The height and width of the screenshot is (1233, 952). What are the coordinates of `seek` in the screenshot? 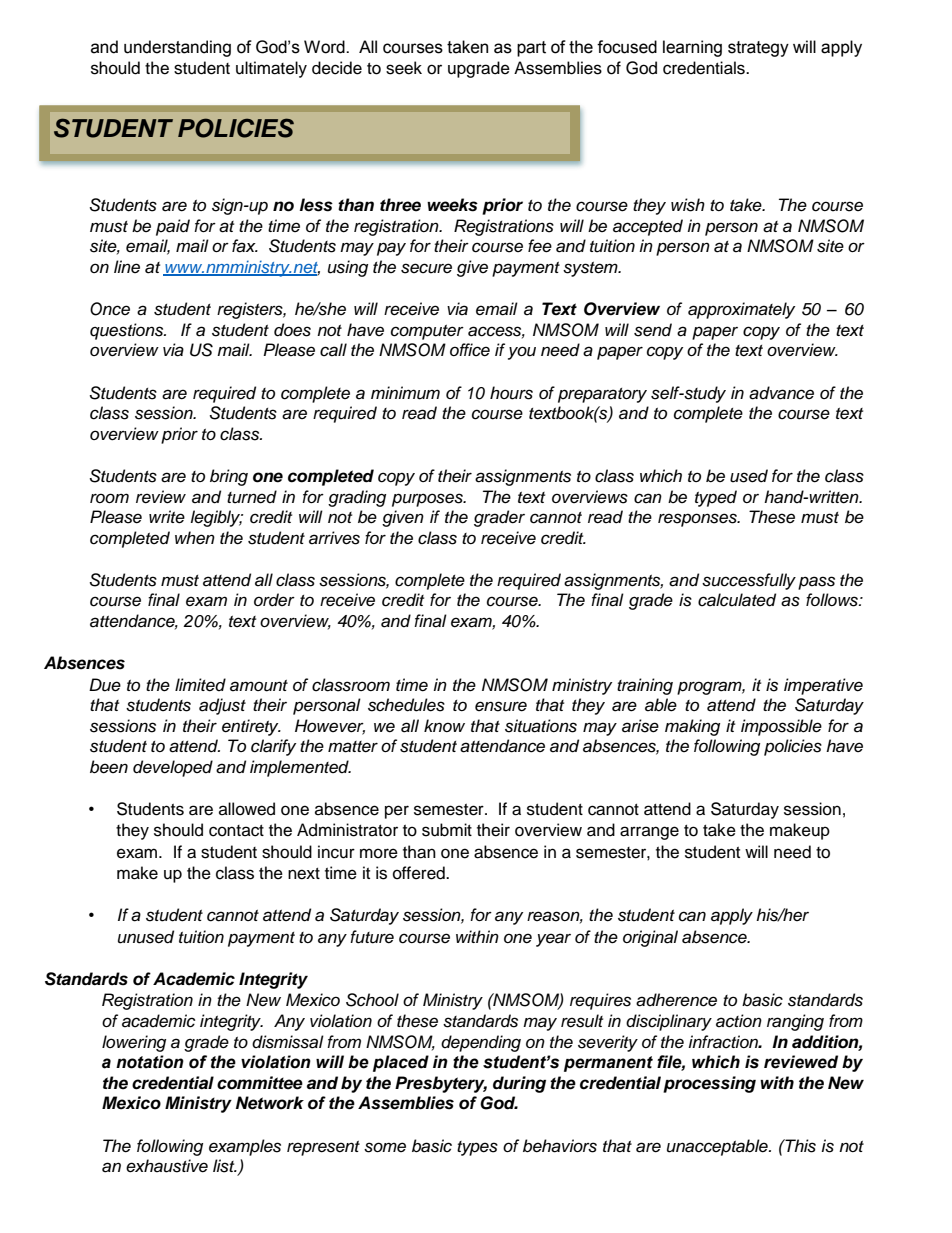 It's located at (404, 68).
